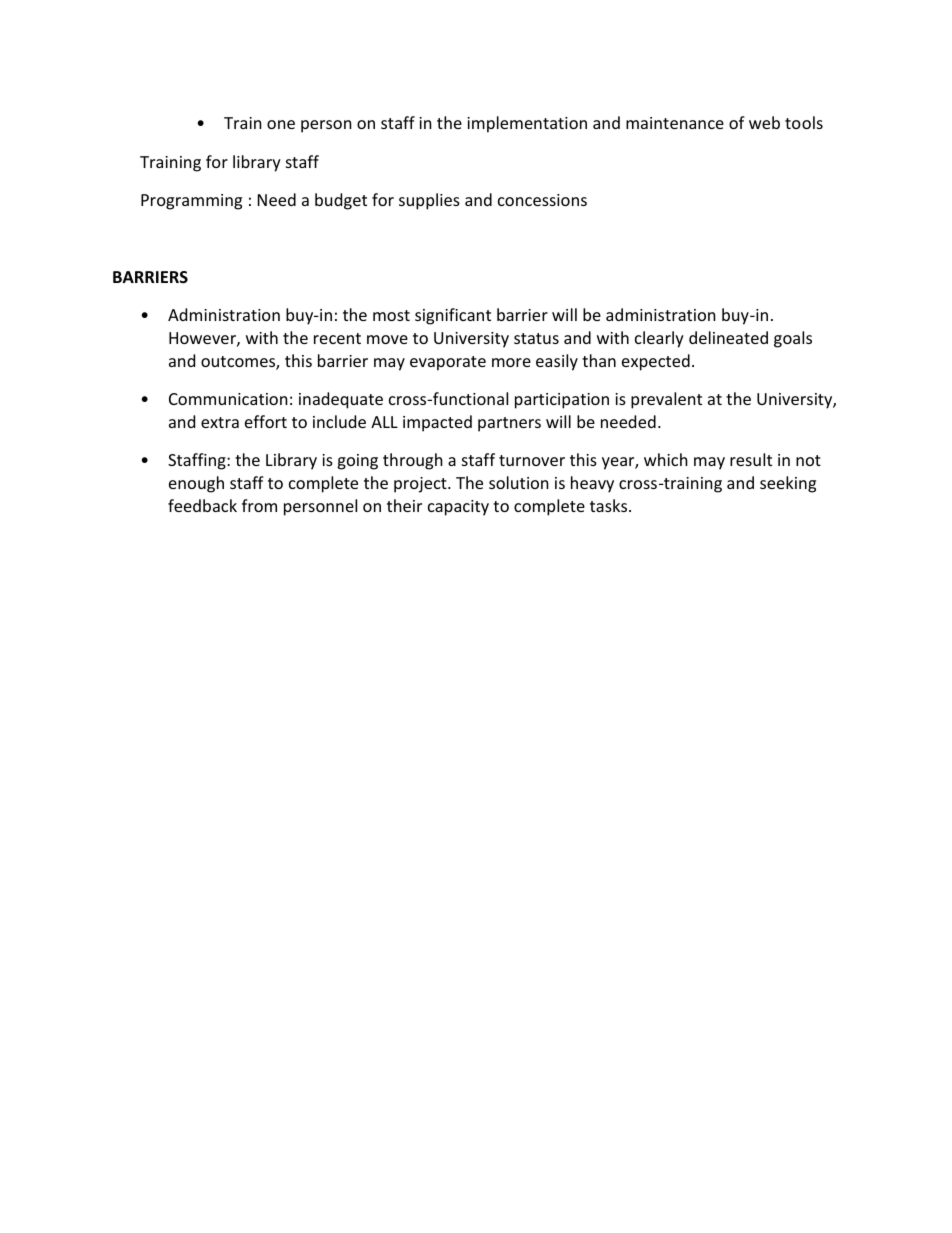 This document has width=952, height=1233. I want to click on prevalent, so click(666, 400).
